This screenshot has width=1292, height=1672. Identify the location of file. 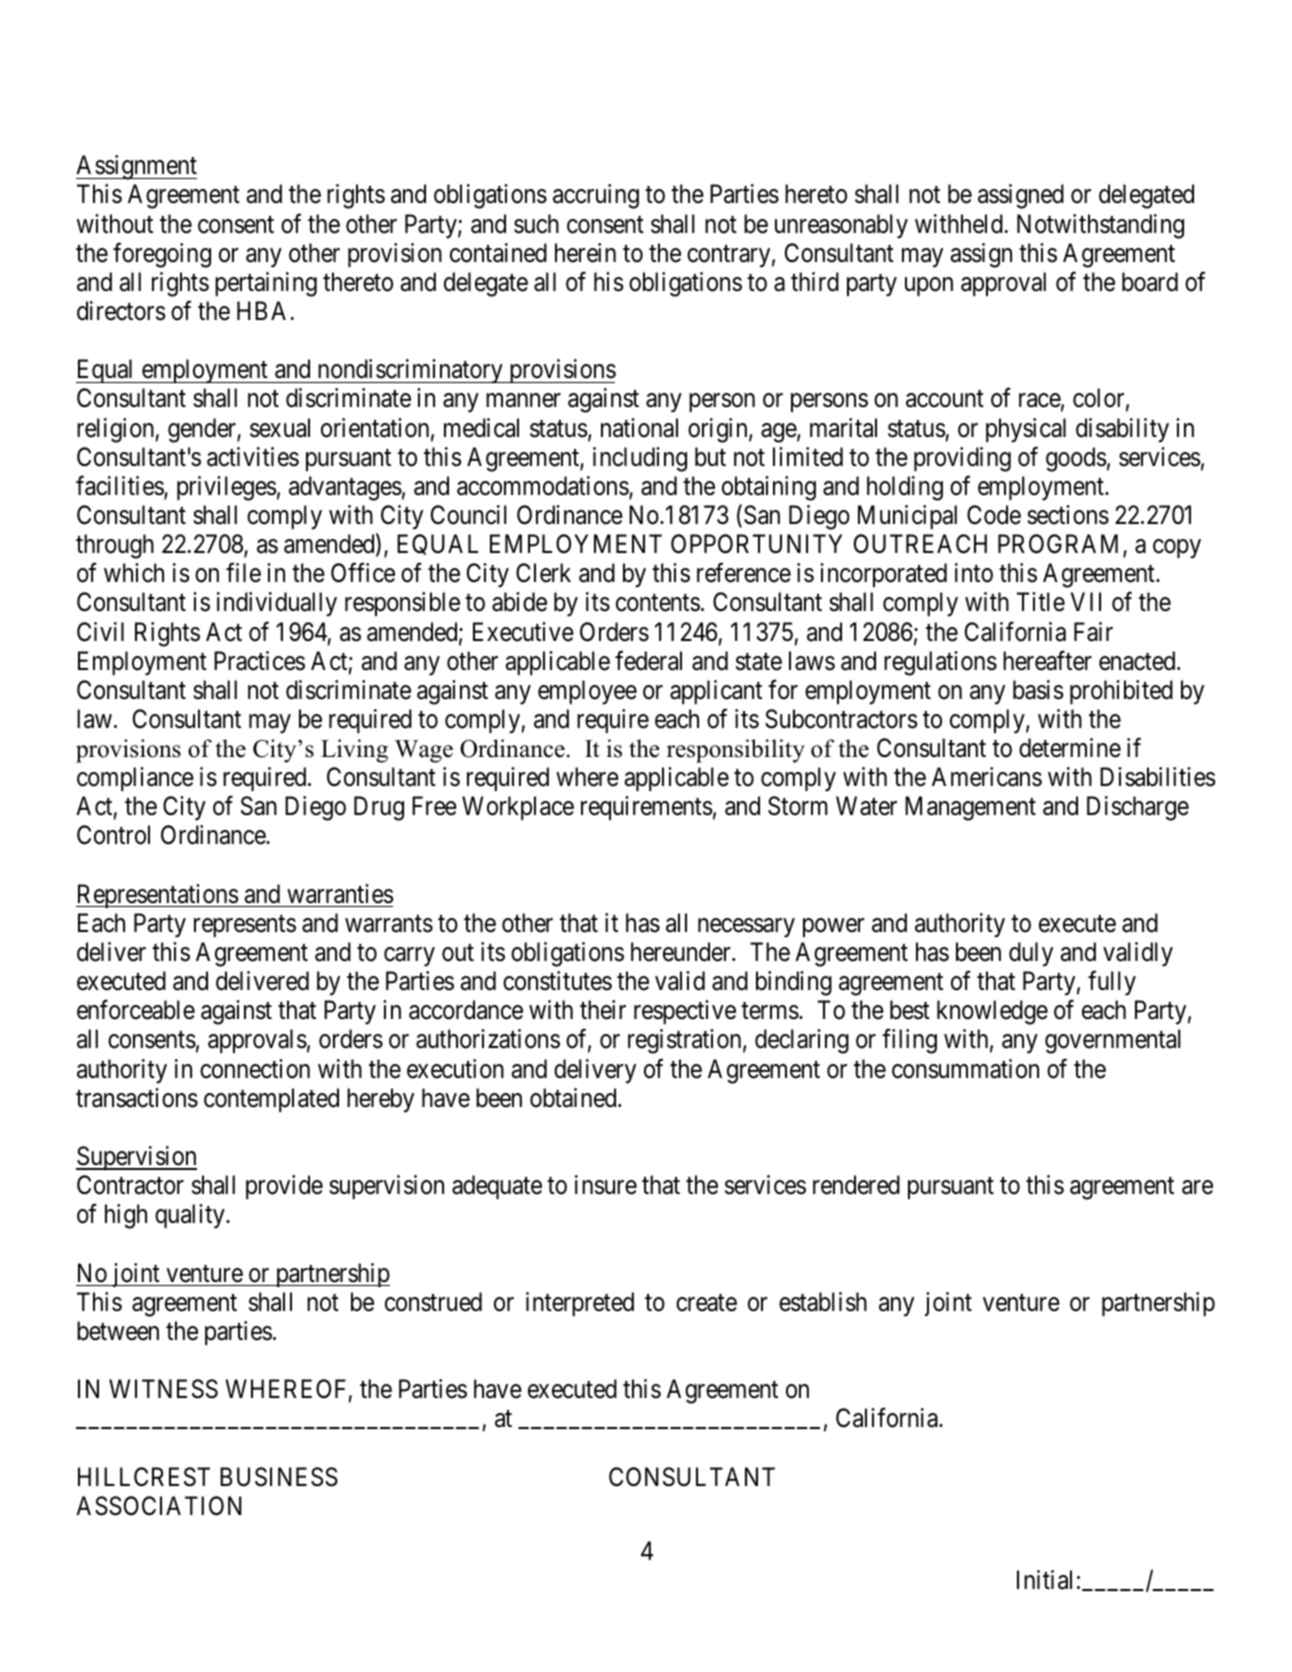
(243, 573).
